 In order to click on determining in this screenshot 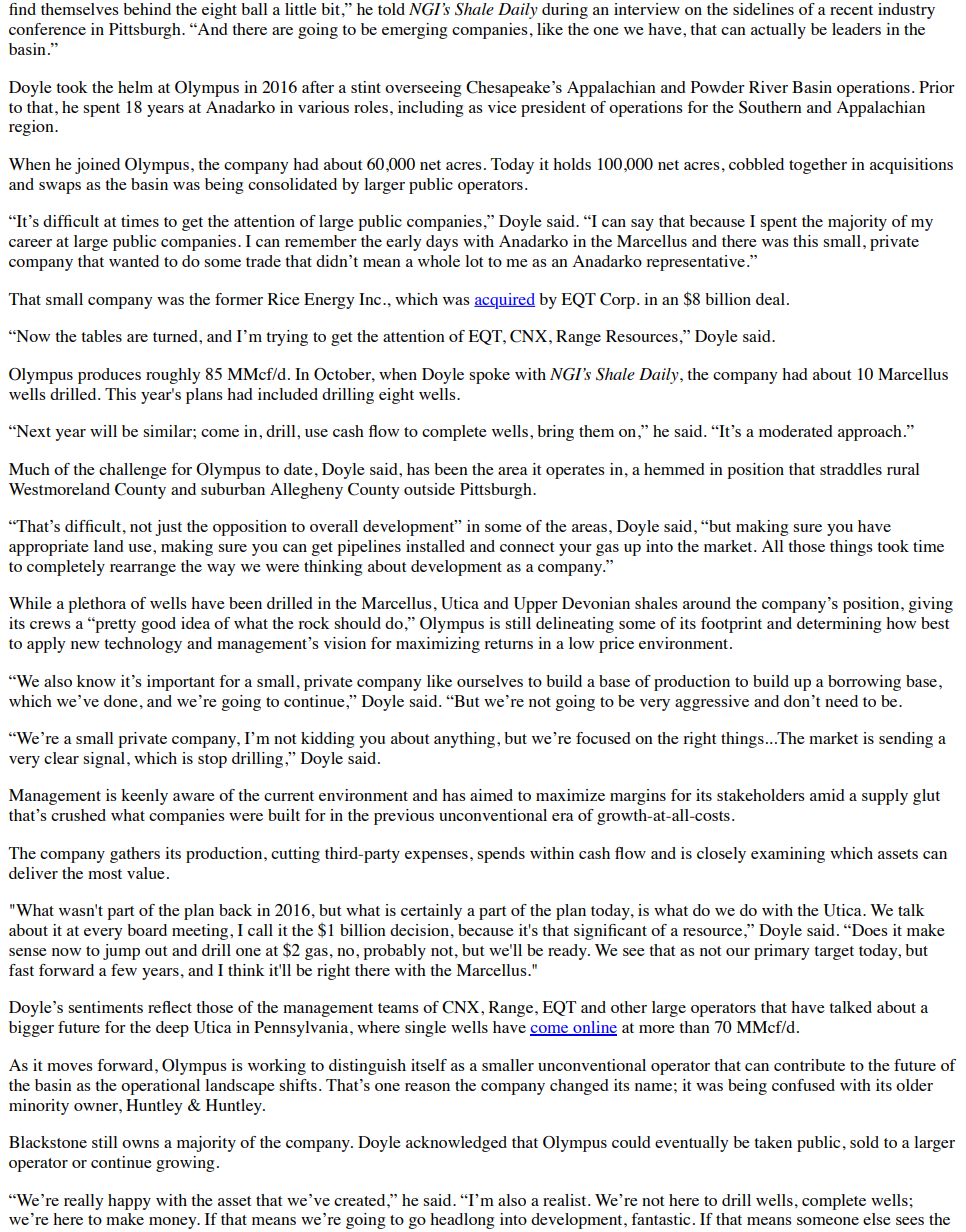, I will do `click(839, 625)`.
